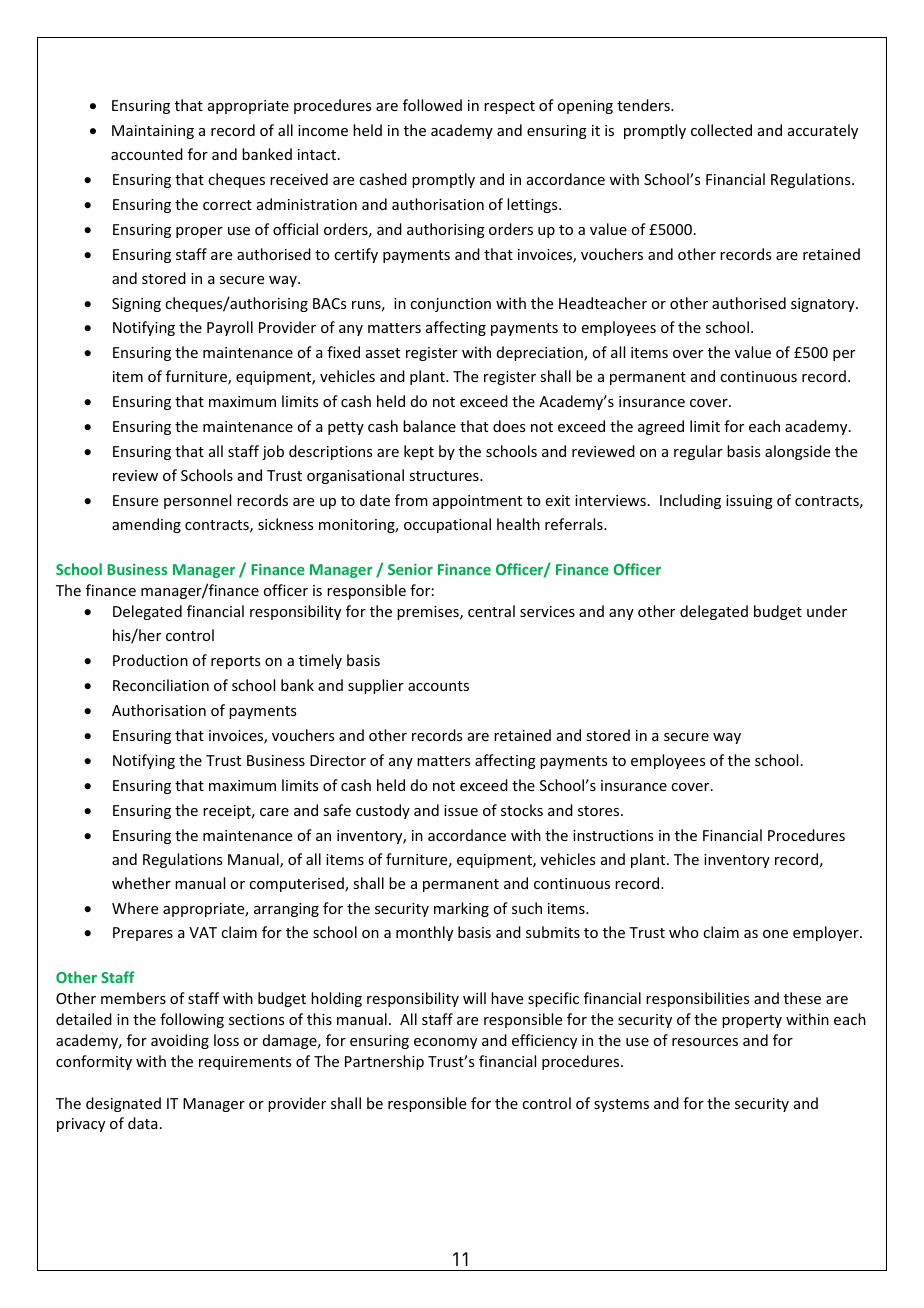 Image resolution: width=924 pixels, height=1308 pixels. I want to click on designated, so click(123, 1104).
